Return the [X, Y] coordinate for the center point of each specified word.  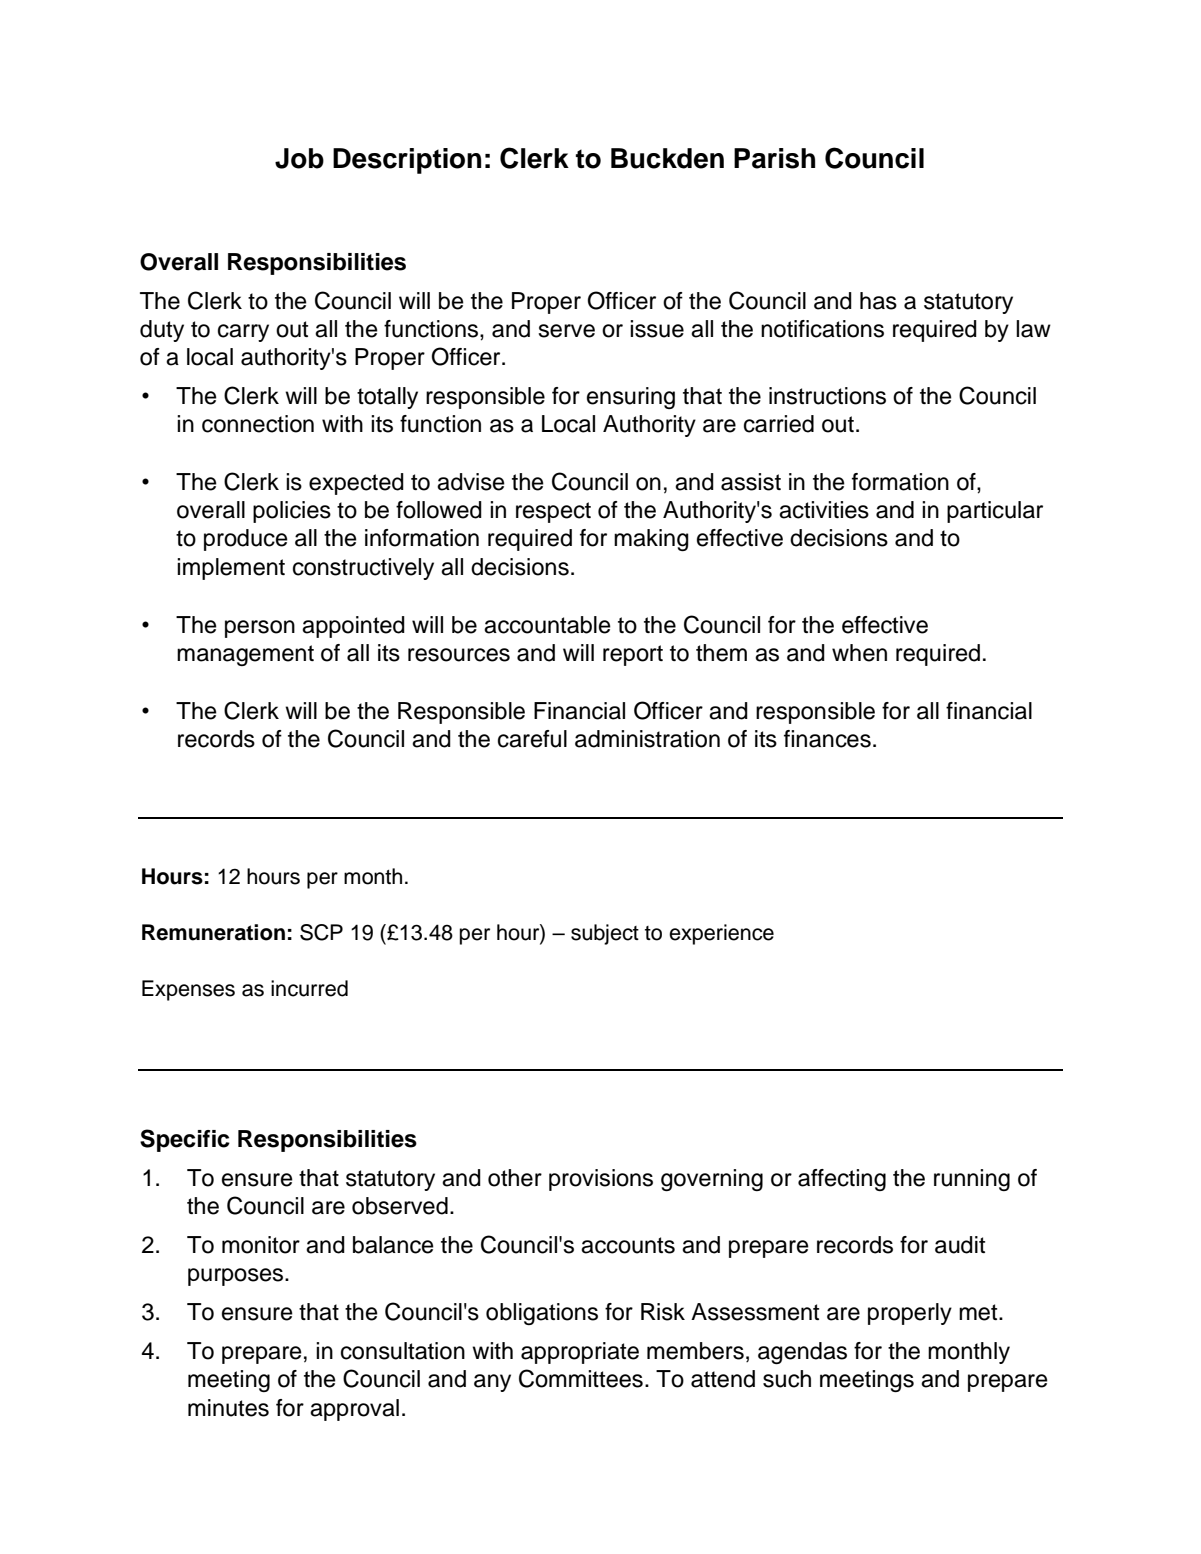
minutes [228, 1408]
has [878, 301]
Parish [774, 158]
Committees [581, 1378]
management [245, 655]
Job [299, 158]
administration [647, 739]
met [979, 1312]
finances [827, 739]
